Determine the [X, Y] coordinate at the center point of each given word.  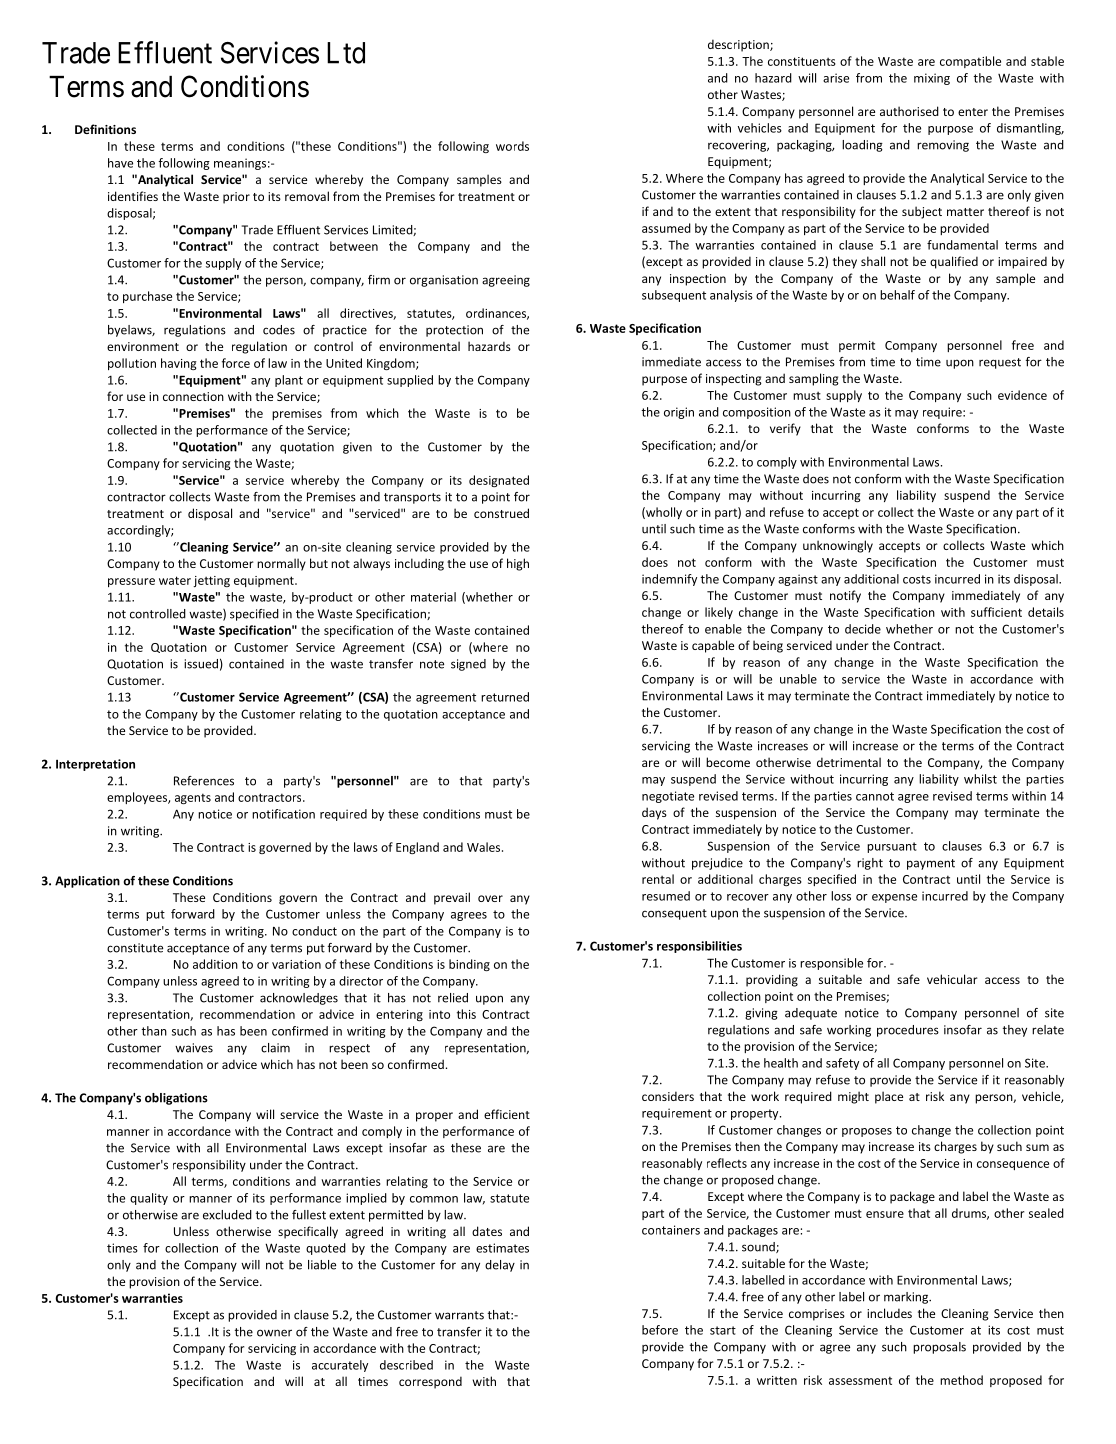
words [512, 146]
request [1000, 363]
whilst [980, 779]
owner [274, 1333]
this [466, 1014]
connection [193, 396]
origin [679, 413]
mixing [932, 79]
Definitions [105, 129]
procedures [908, 1031]
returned [505, 697]
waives [194, 1048]
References [204, 781]
